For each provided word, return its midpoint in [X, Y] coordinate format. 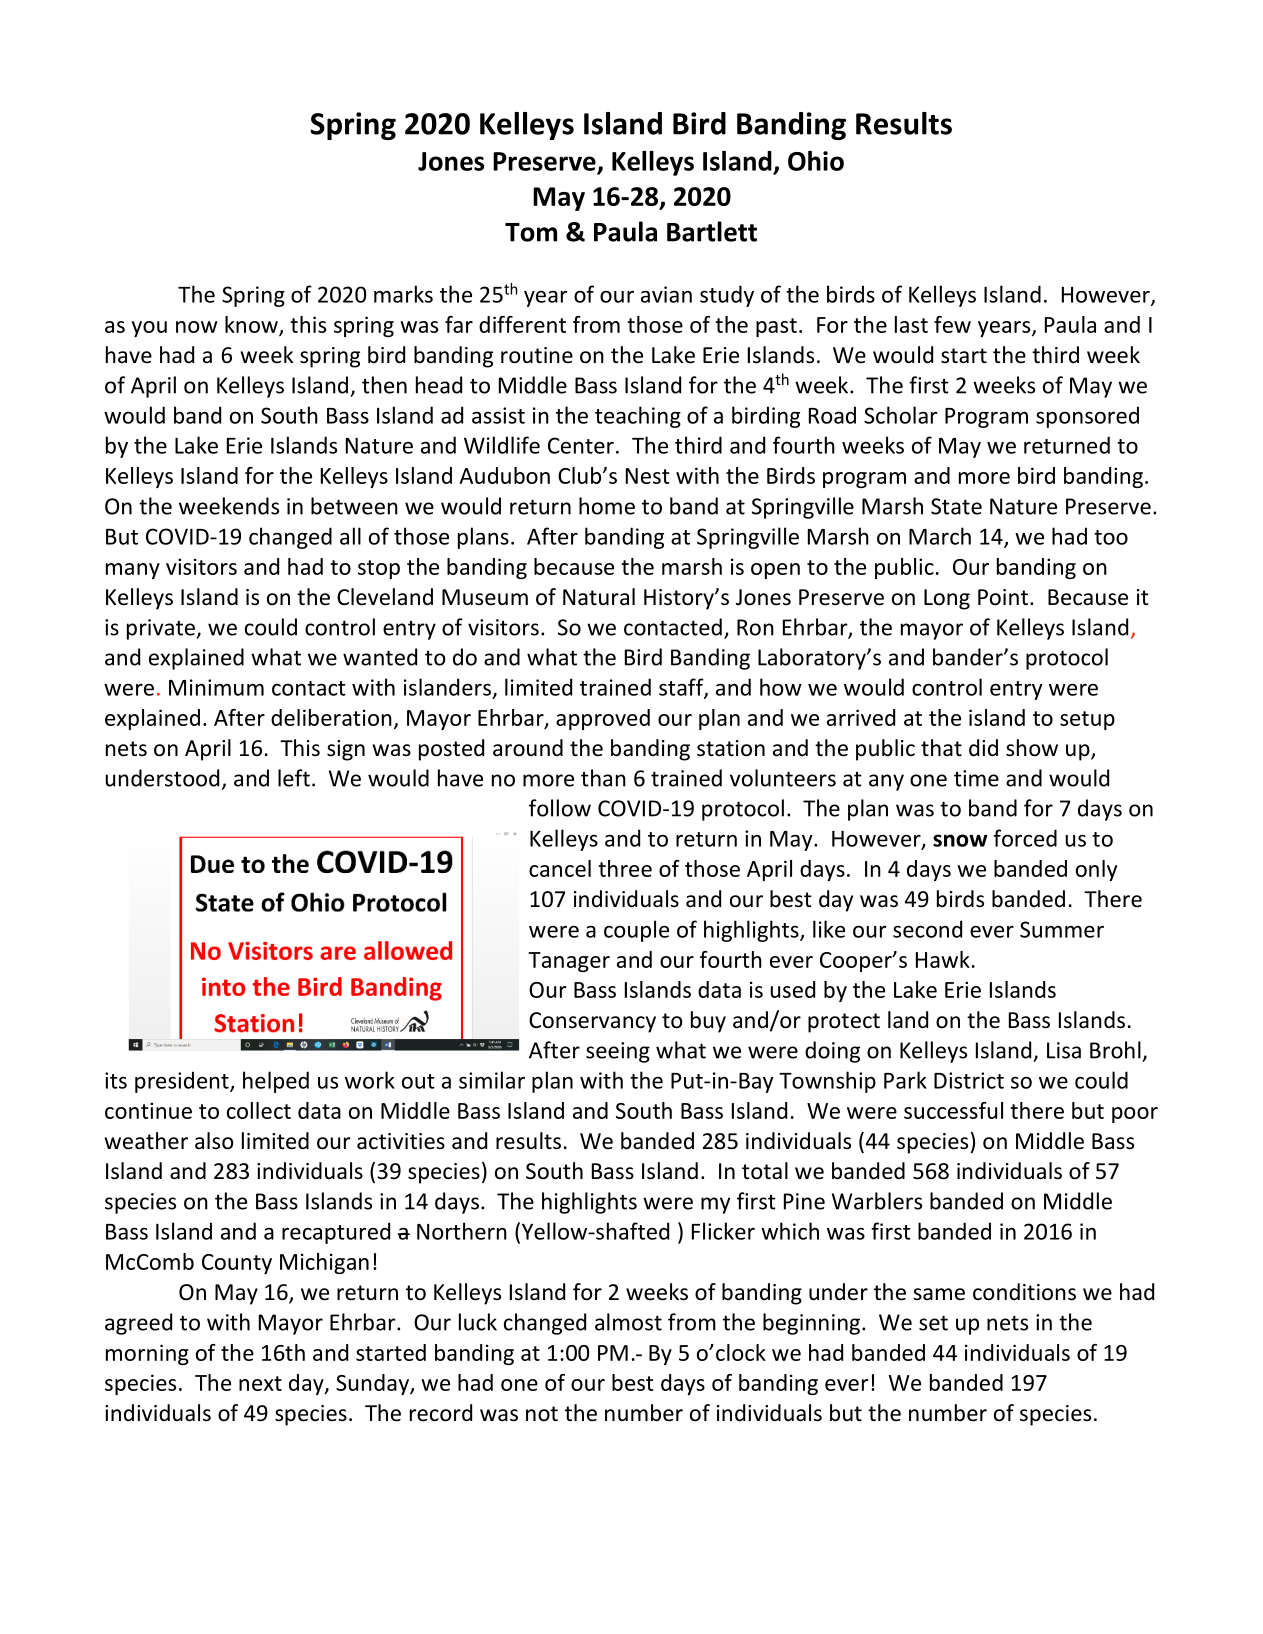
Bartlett [712, 231]
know [252, 325]
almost [628, 1322]
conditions [1024, 1292]
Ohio [816, 161]
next [260, 1383]
